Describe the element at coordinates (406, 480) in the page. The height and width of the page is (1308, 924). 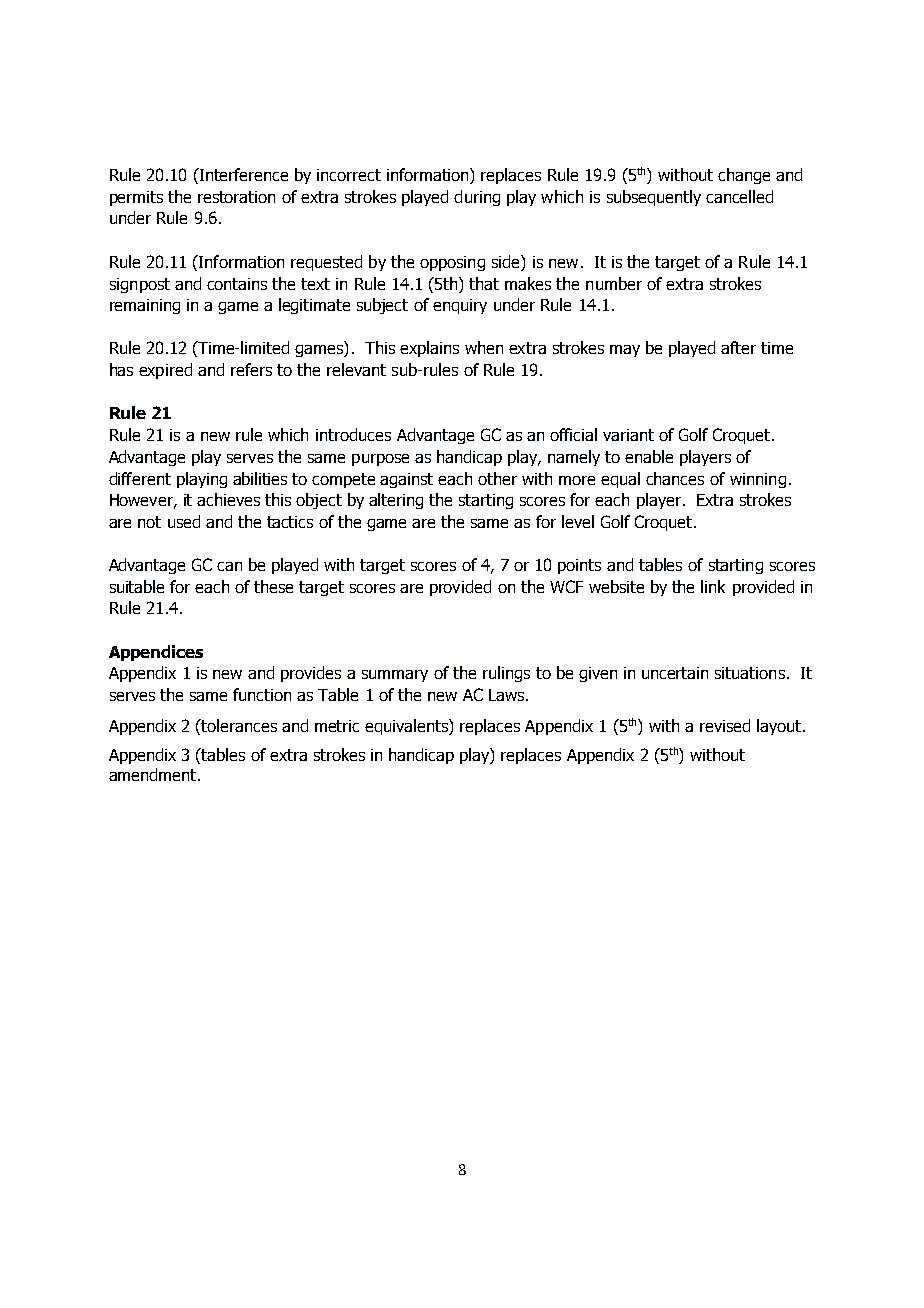
I see `against` at that location.
